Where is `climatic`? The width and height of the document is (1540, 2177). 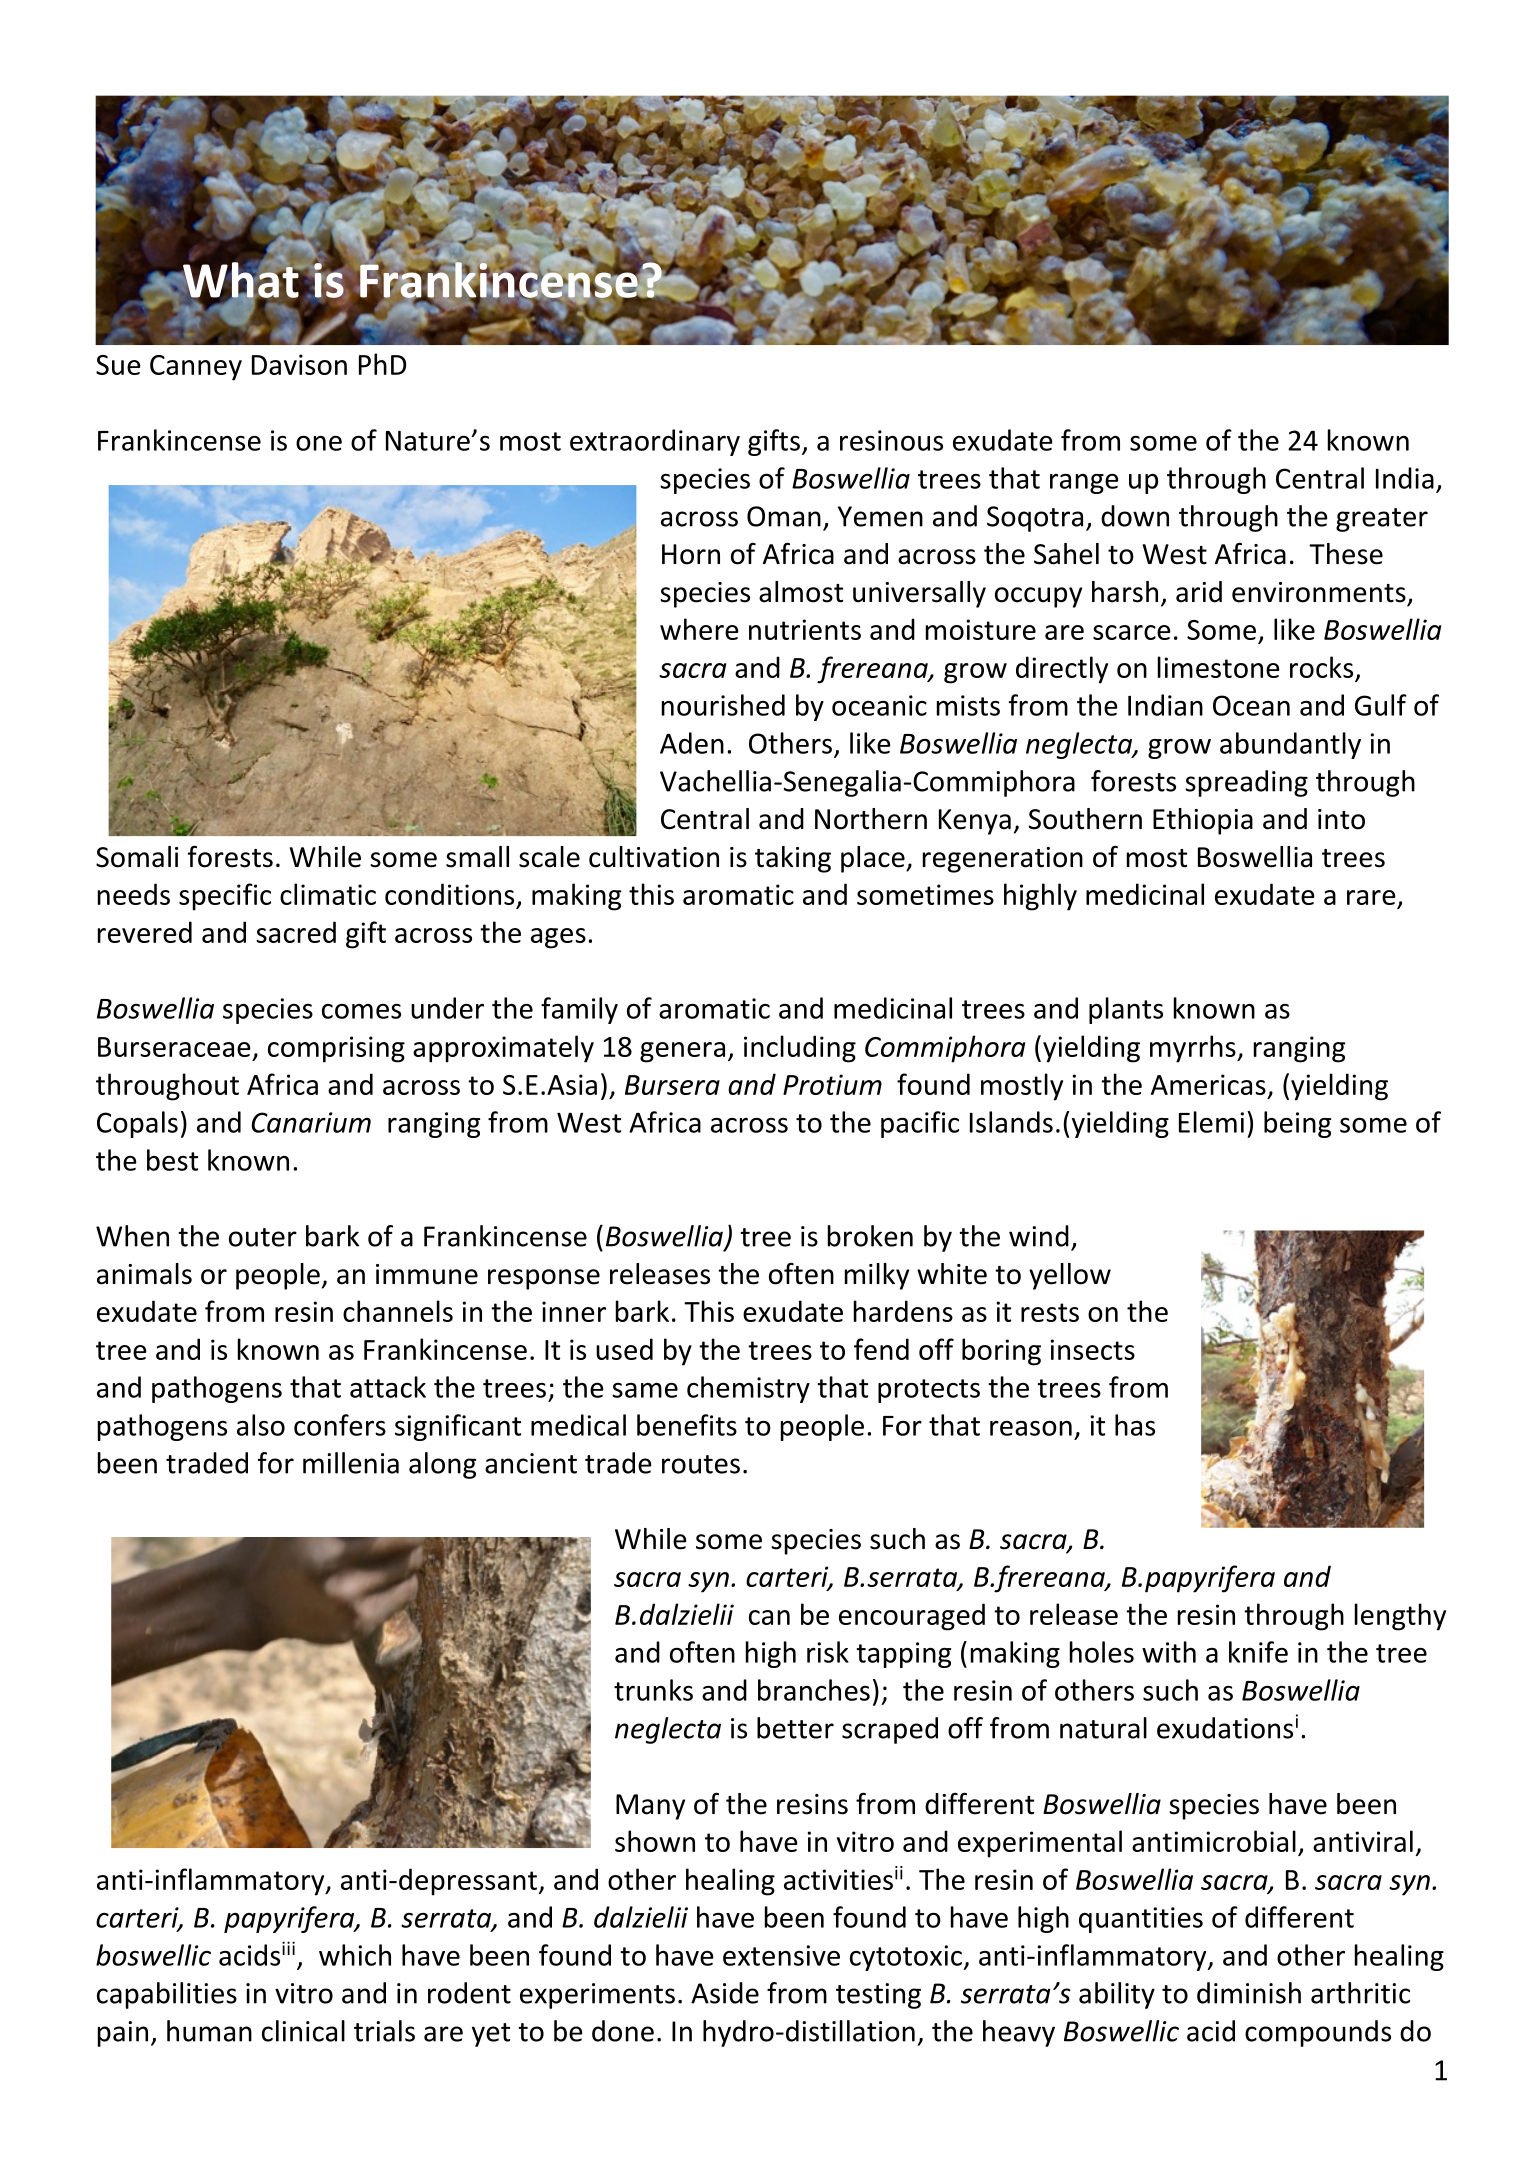 climatic is located at coordinates (328, 894).
